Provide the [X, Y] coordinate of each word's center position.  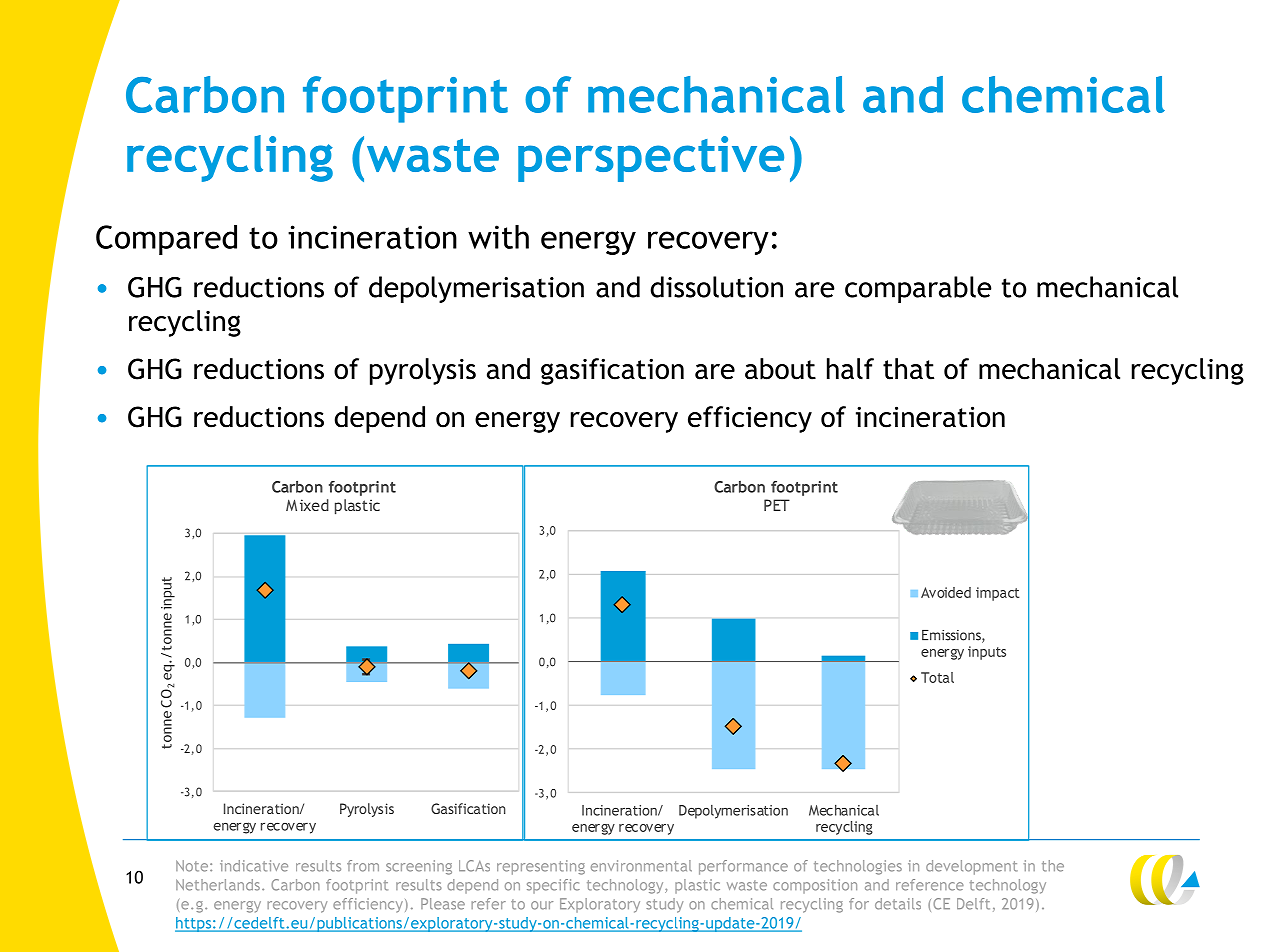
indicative [254, 866]
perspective [651, 159]
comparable [918, 289]
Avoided [946, 592]
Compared [166, 240]
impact [998, 594]
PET [777, 505]
